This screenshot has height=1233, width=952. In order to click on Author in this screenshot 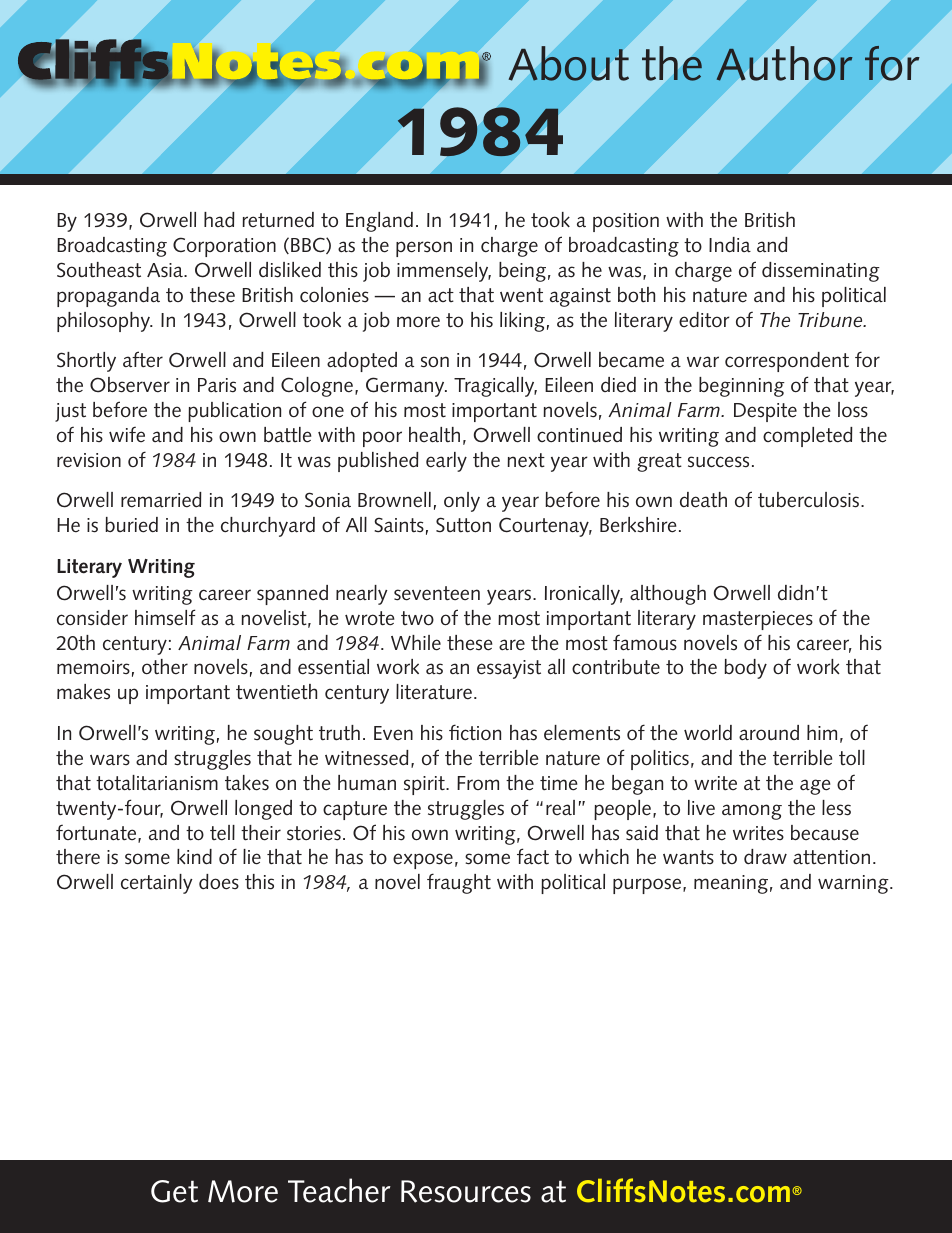, I will do `click(784, 63)`.
